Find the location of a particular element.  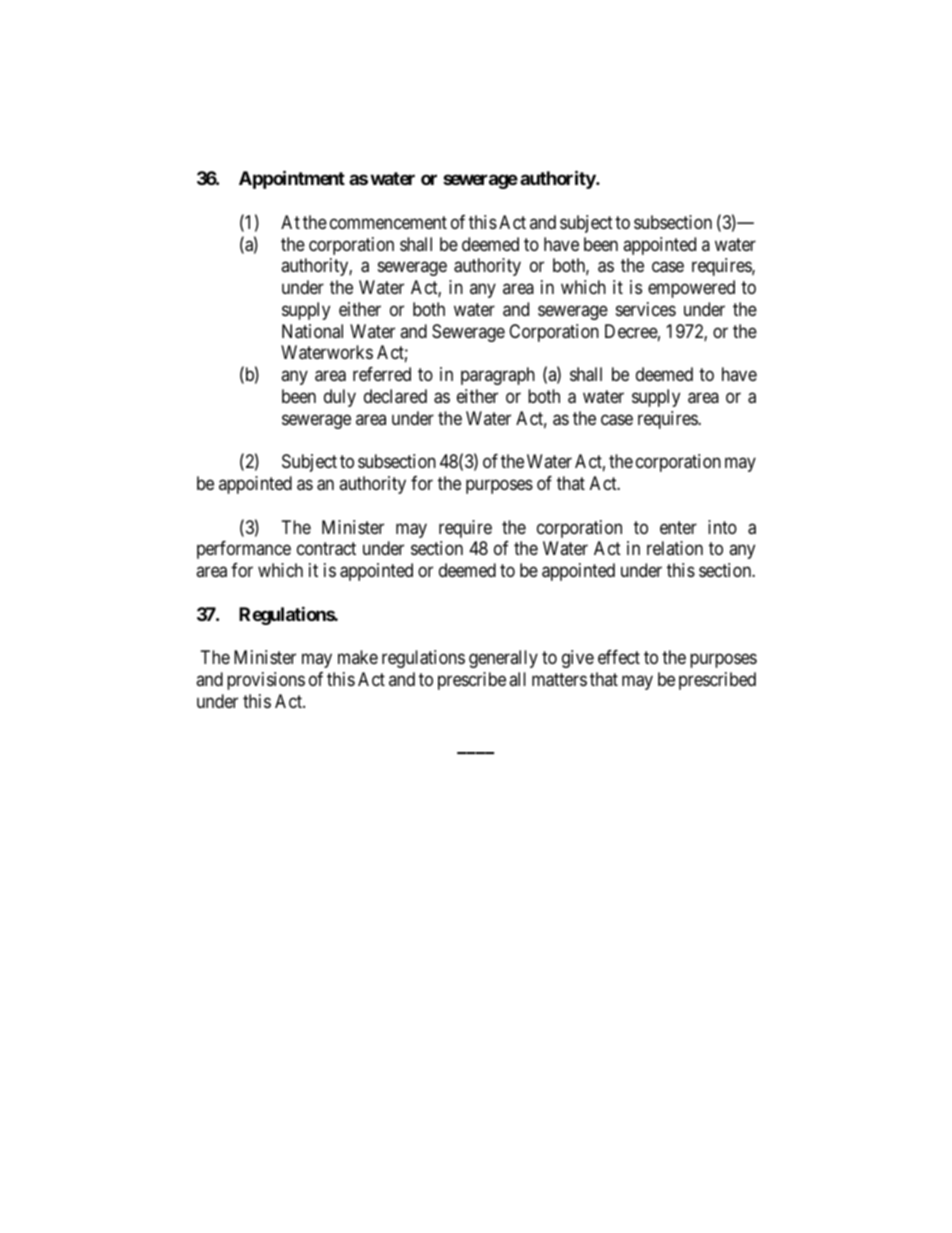

into is located at coordinates (722, 527).
